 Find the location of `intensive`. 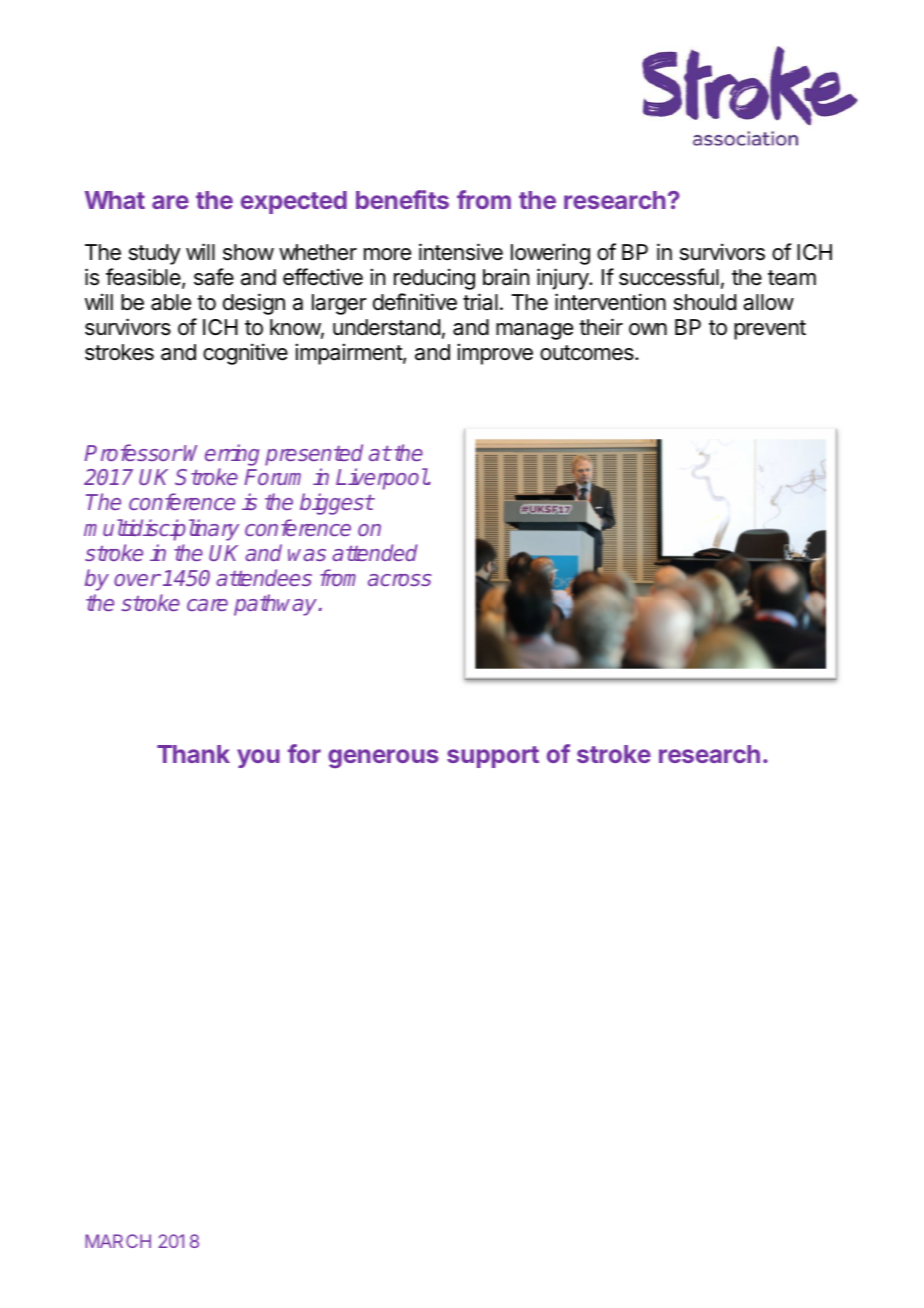

intensive is located at coordinates (461, 252).
